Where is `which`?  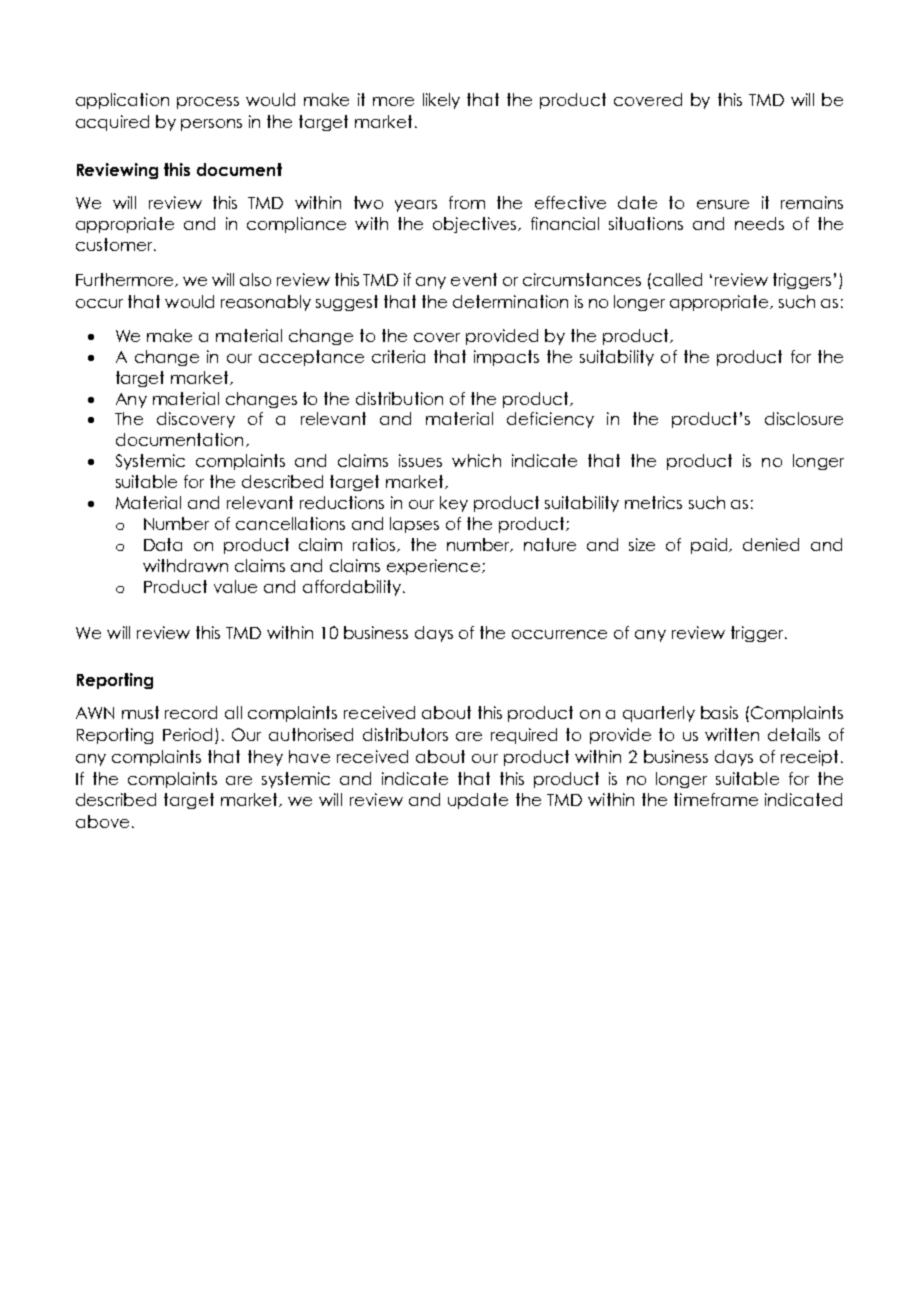 which is located at coordinates (476, 460).
